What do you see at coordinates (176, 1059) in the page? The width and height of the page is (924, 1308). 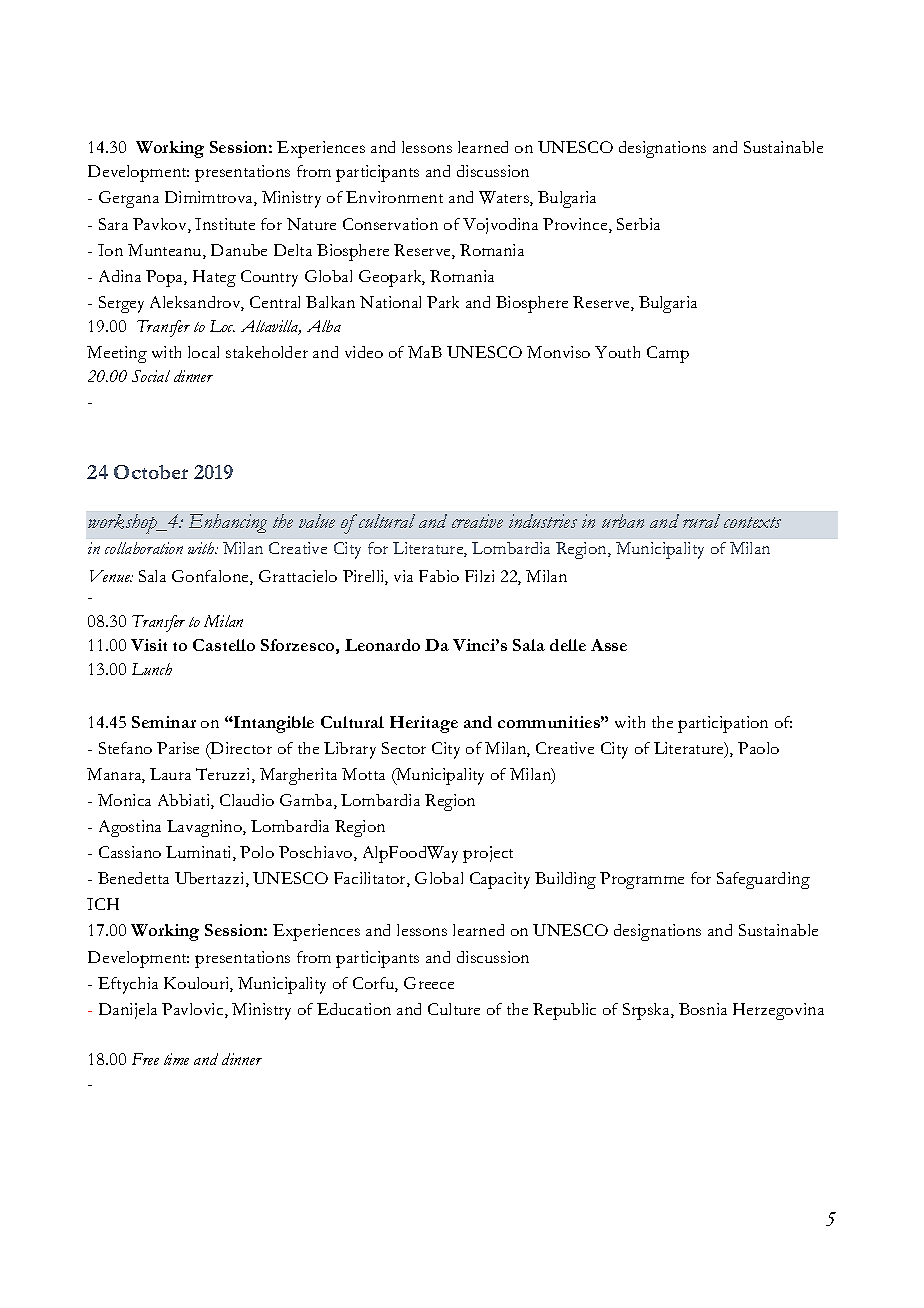 I see `time` at bounding box center [176, 1059].
